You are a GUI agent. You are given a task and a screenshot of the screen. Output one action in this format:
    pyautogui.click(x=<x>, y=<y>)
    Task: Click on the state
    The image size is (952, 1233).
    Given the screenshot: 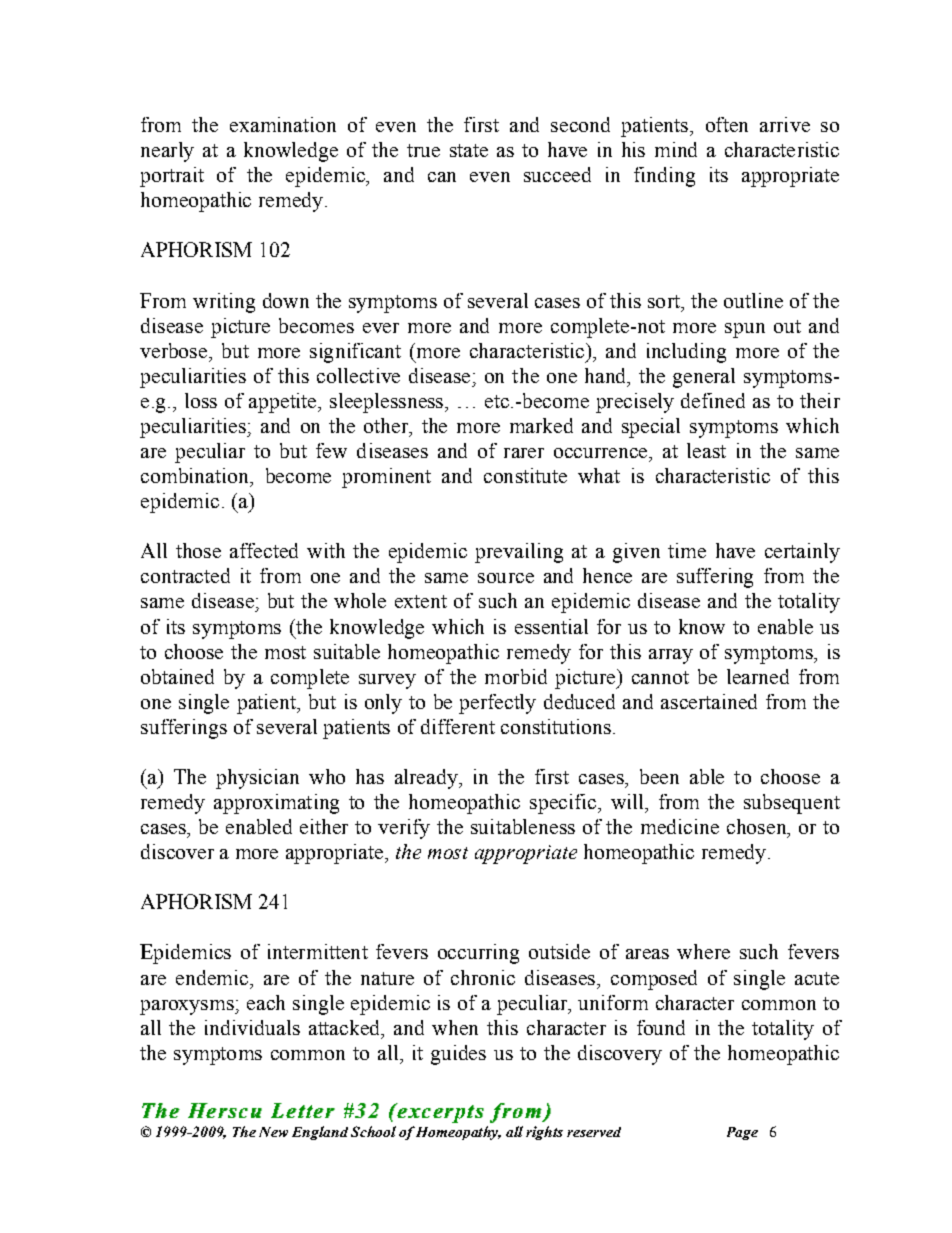 What is the action you would take?
    pyautogui.click(x=469, y=150)
